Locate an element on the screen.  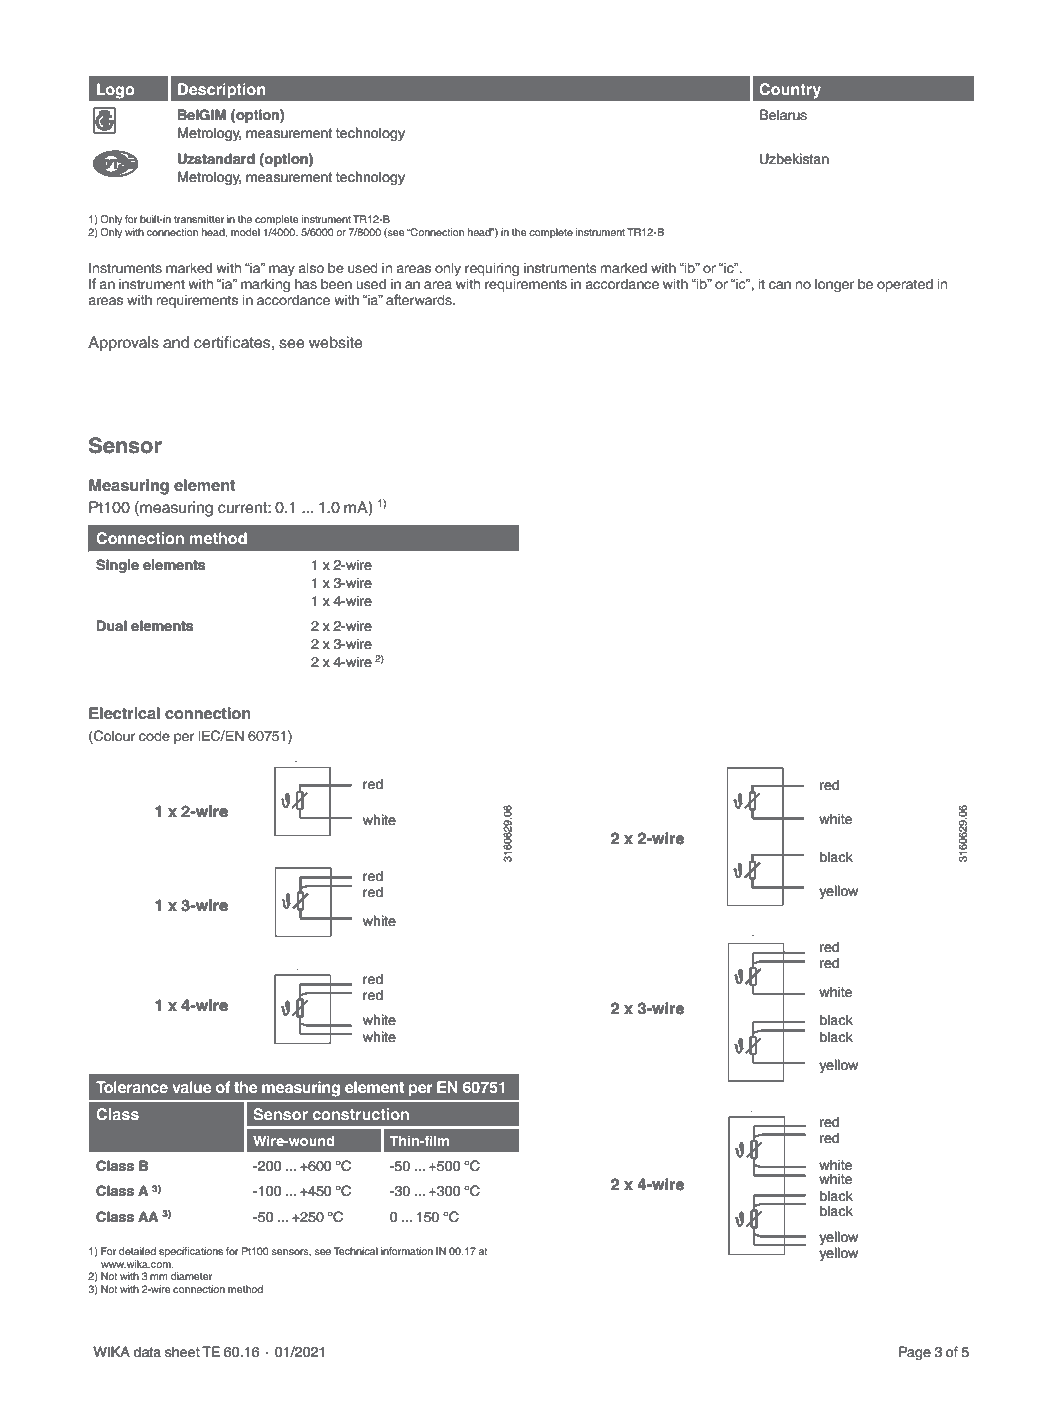
Uzbekistan is located at coordinates (794, 158).
